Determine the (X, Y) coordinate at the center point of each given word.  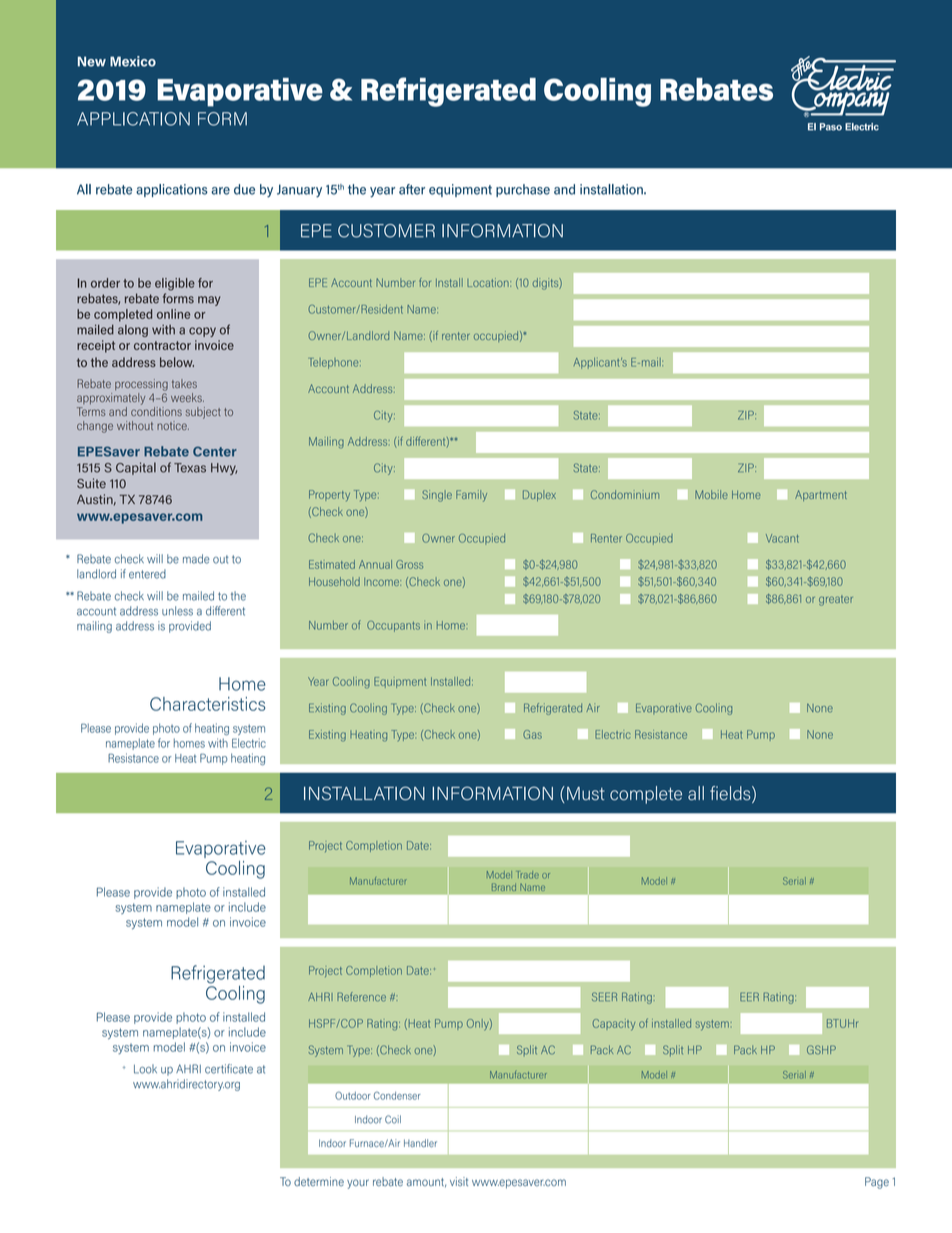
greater (836, 600)
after (412, 189)
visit (459, 1181)
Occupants (393, 626)
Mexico (133, 61)
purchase (523, 190)
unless (177, 611)
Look (145, 1069)
